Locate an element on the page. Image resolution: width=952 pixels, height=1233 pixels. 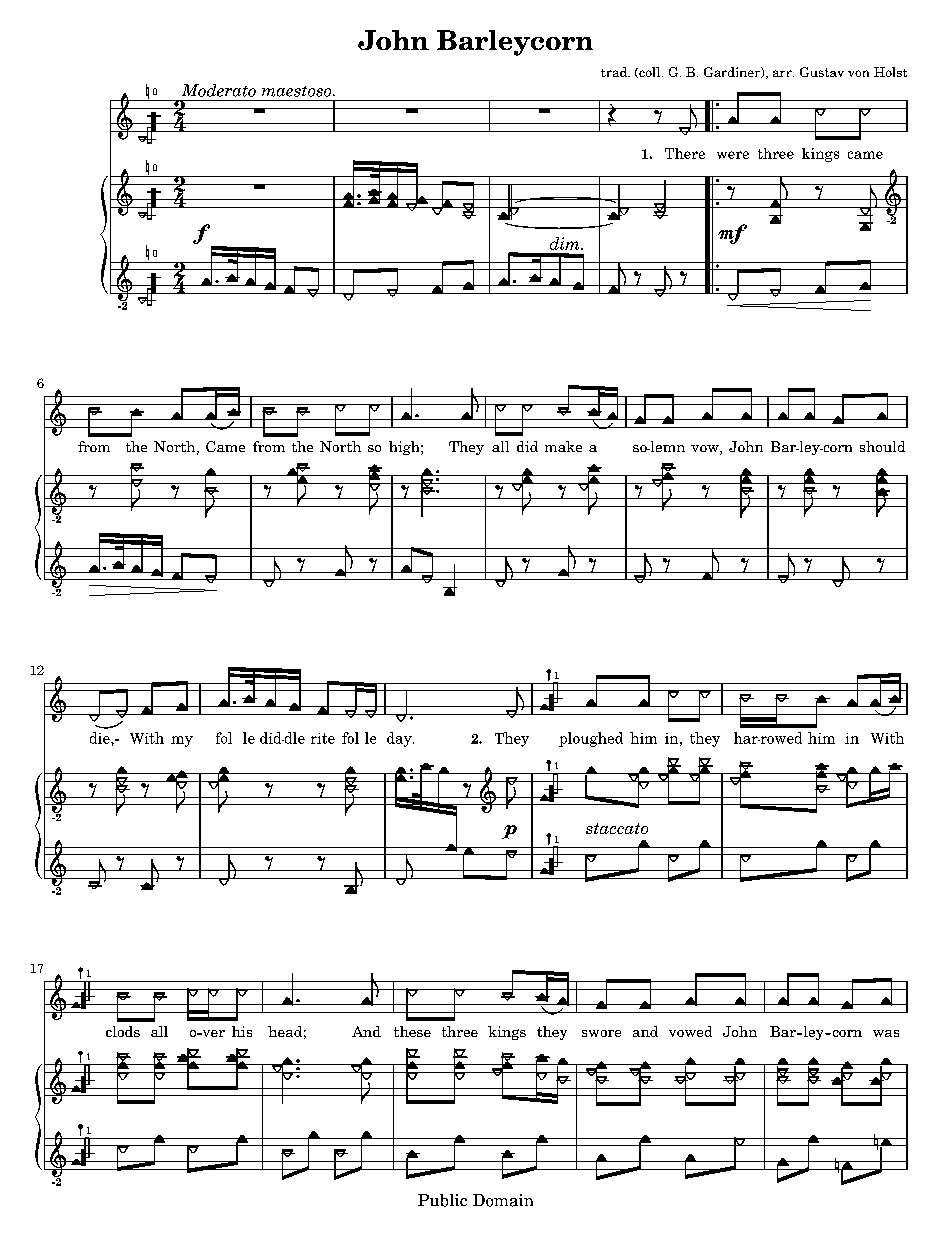
arr is located at coordinates (783, 73).
